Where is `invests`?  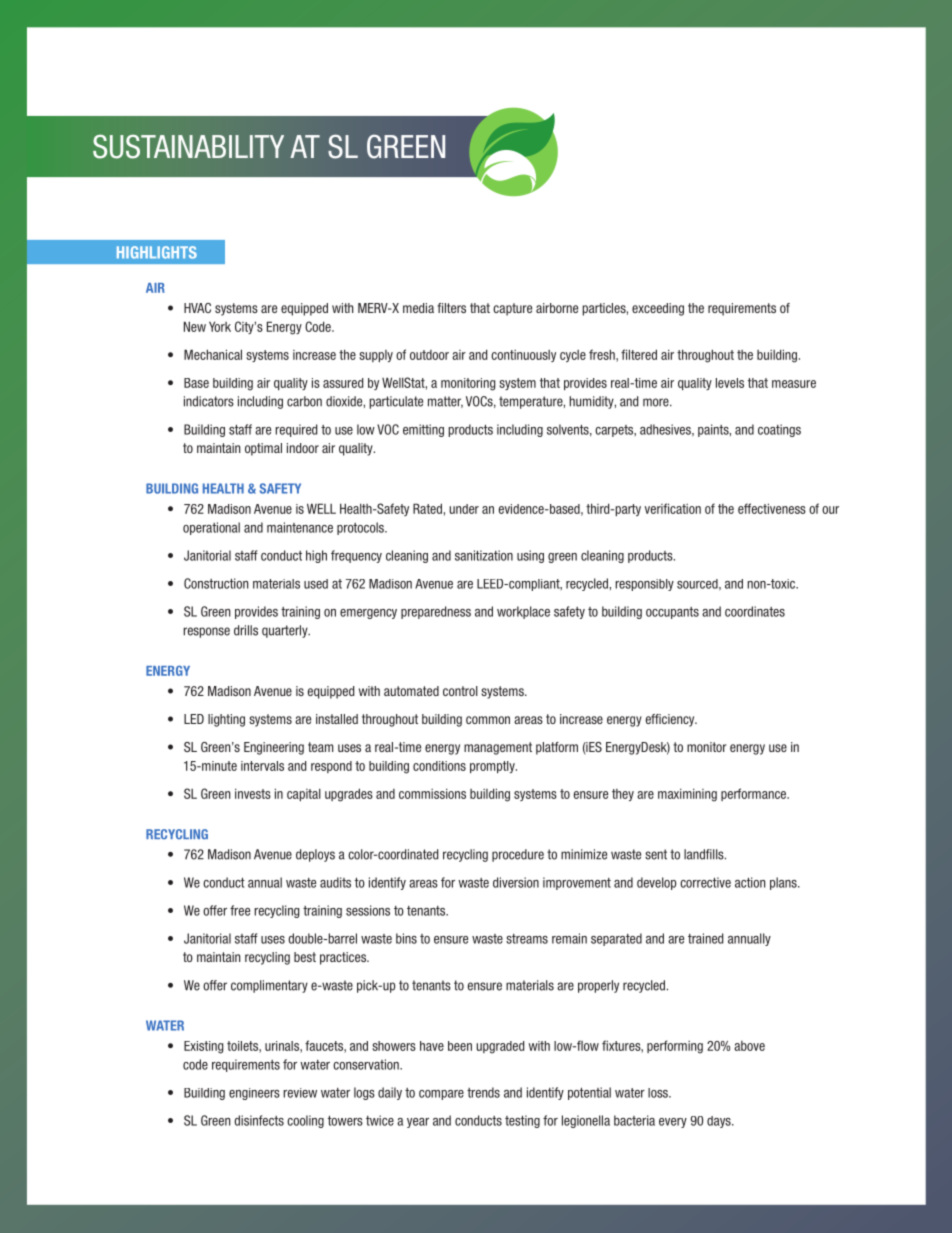 invests is located at coordinates (253, 793).
